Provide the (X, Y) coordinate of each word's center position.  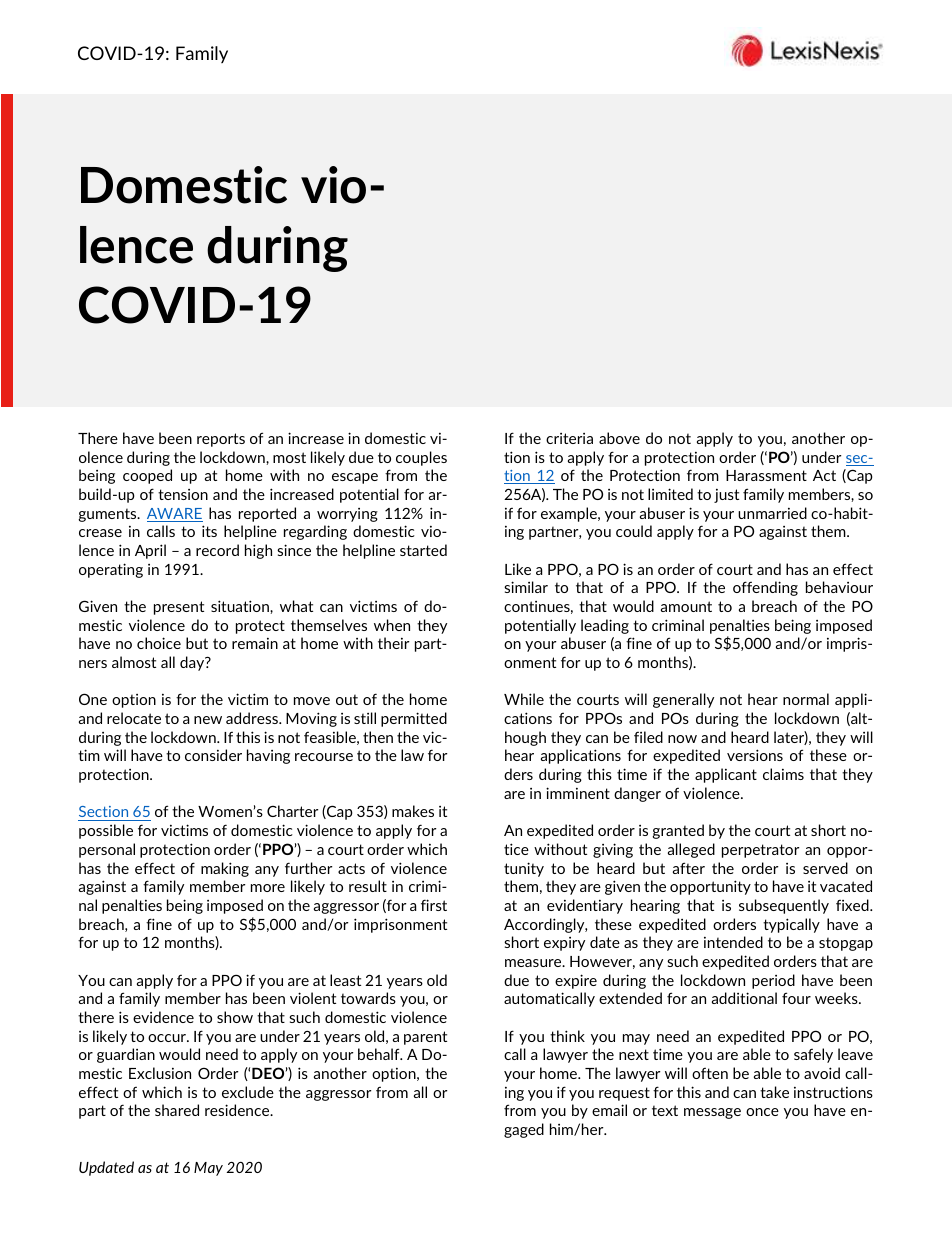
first (434, 905)
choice (159, 643)
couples (421, 458)
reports (221, 440)
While (524, 699)
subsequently (784, 906)
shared (177, 1110)
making (225, 869)
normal (806, 699)
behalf (380, 1054)
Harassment (766, 475)
